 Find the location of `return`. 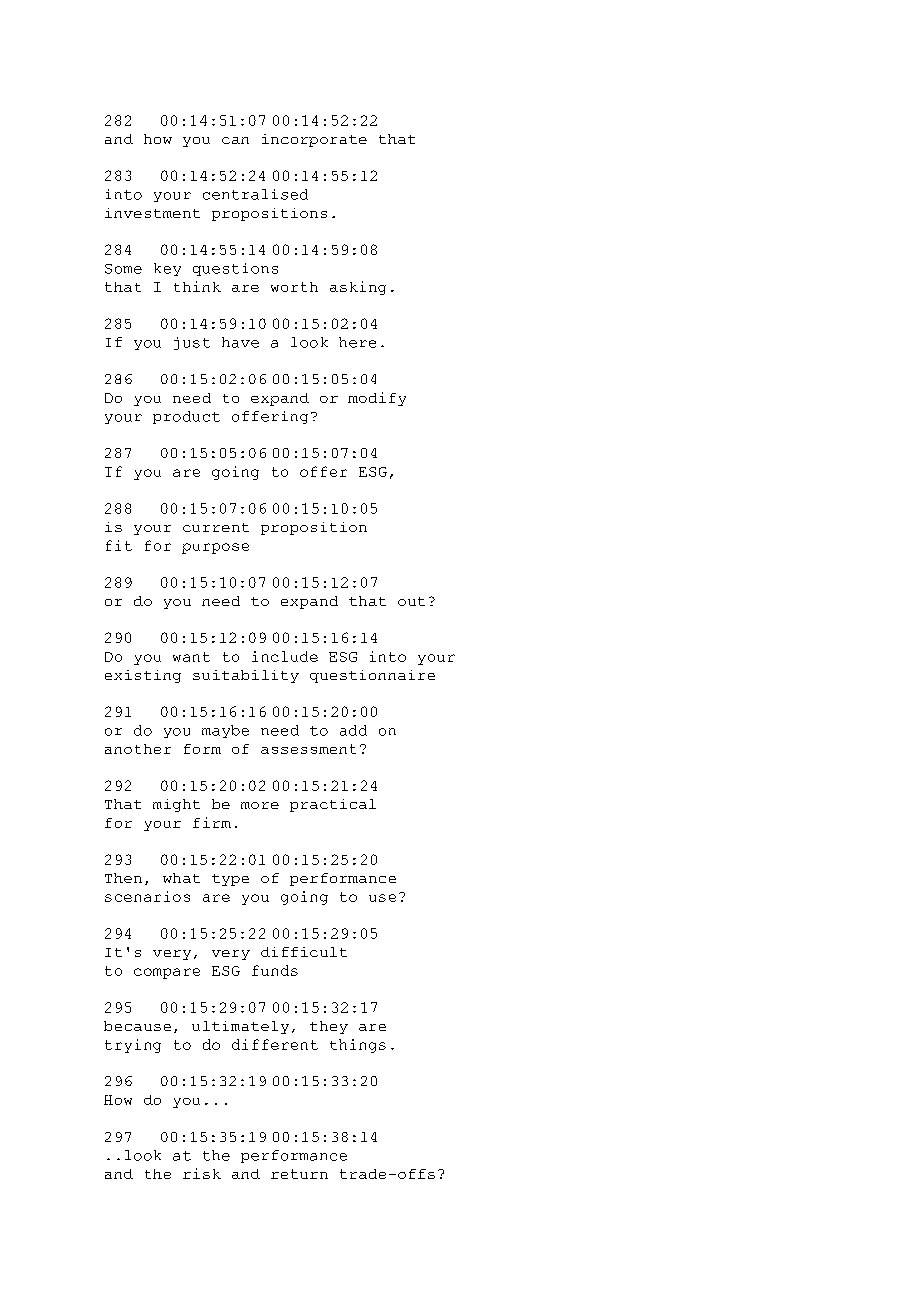

return is located at coordinates (299, 1174).
